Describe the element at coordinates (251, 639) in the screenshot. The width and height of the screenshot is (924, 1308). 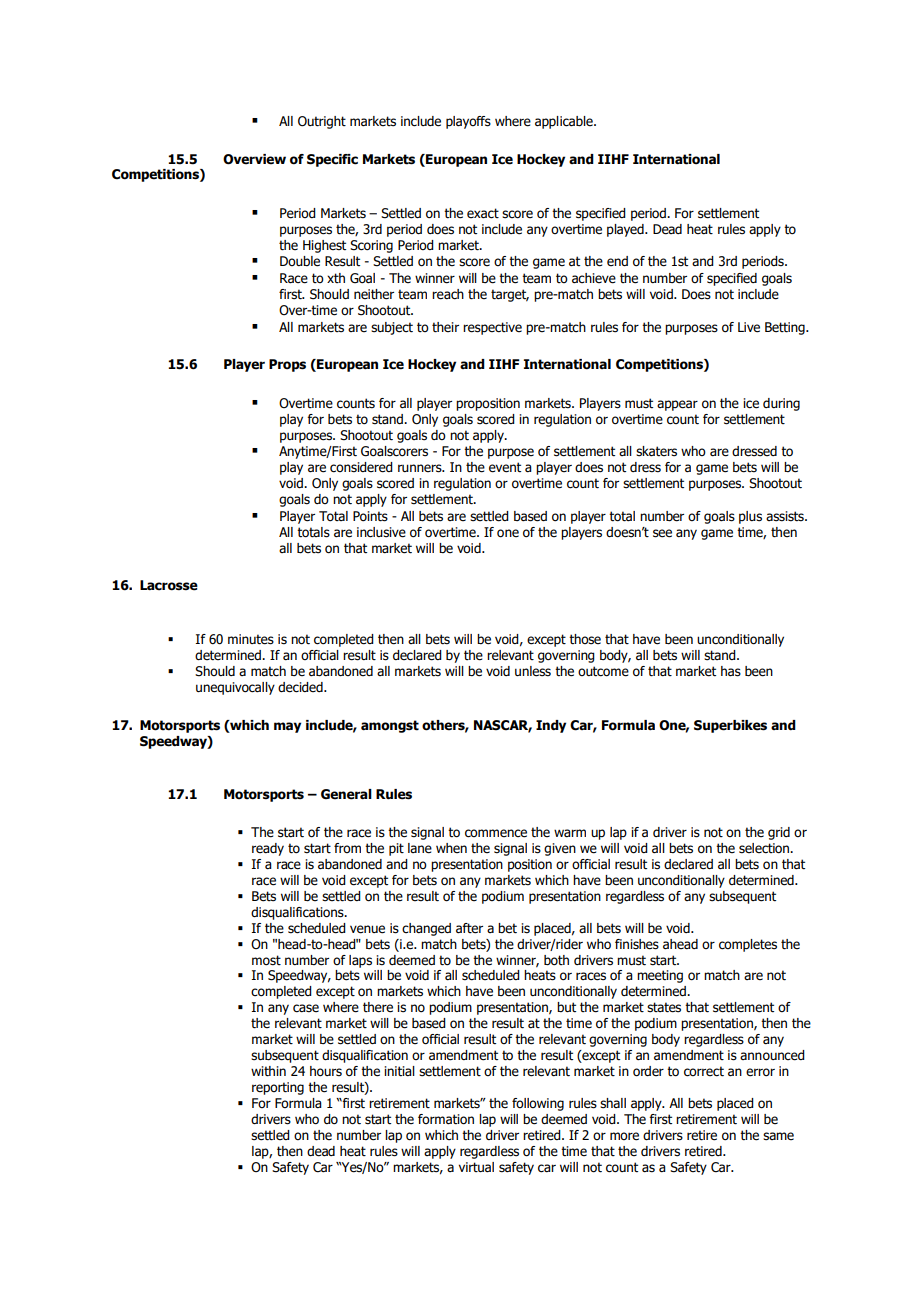
I see `minutes` at that location.
